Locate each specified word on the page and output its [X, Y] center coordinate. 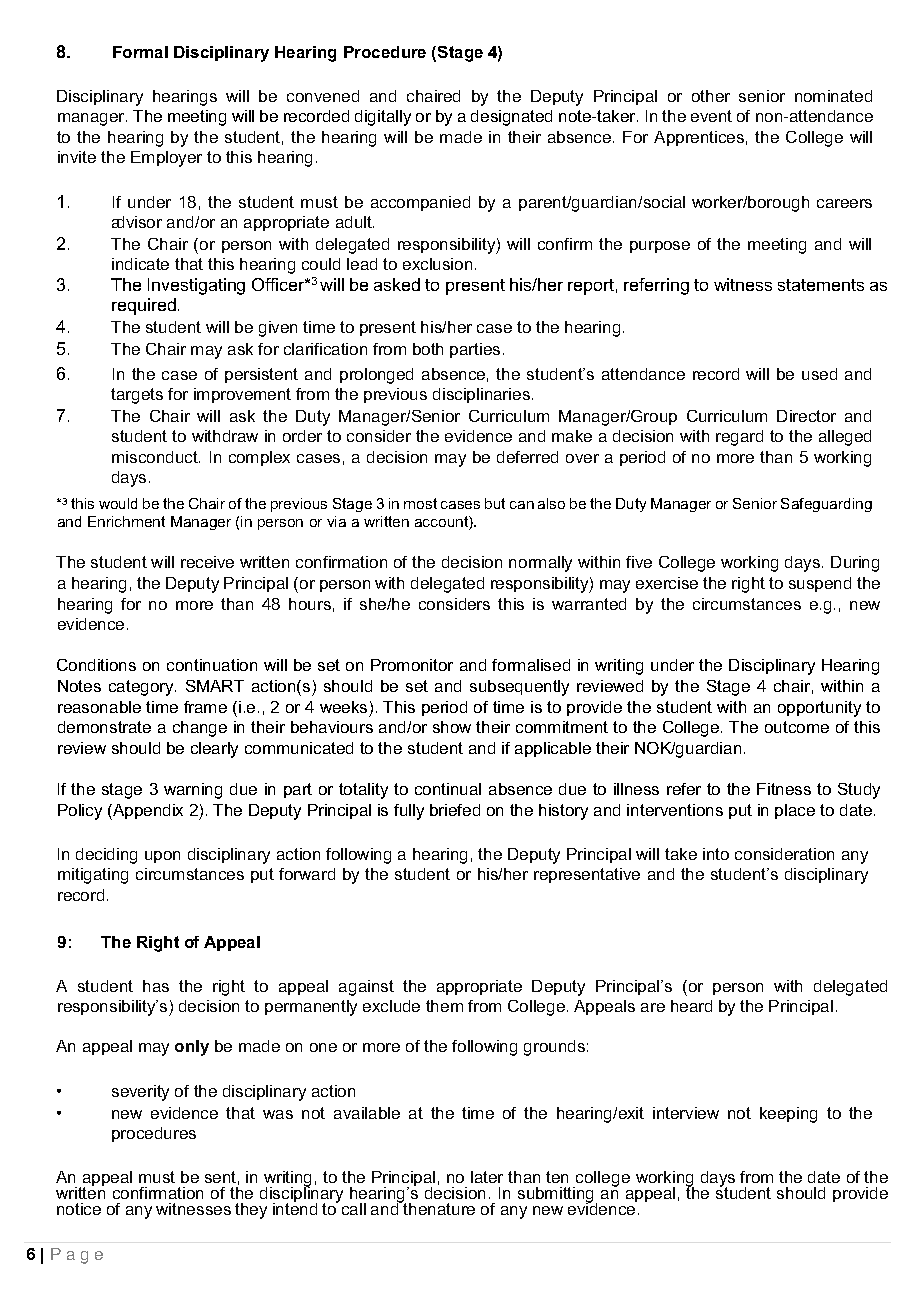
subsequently [519, 688]
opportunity [819, 709]
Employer [166, 159]
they [251, 1211]
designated [511, 118]
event [711, 116]
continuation [212, 665]
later [487, 1177]
